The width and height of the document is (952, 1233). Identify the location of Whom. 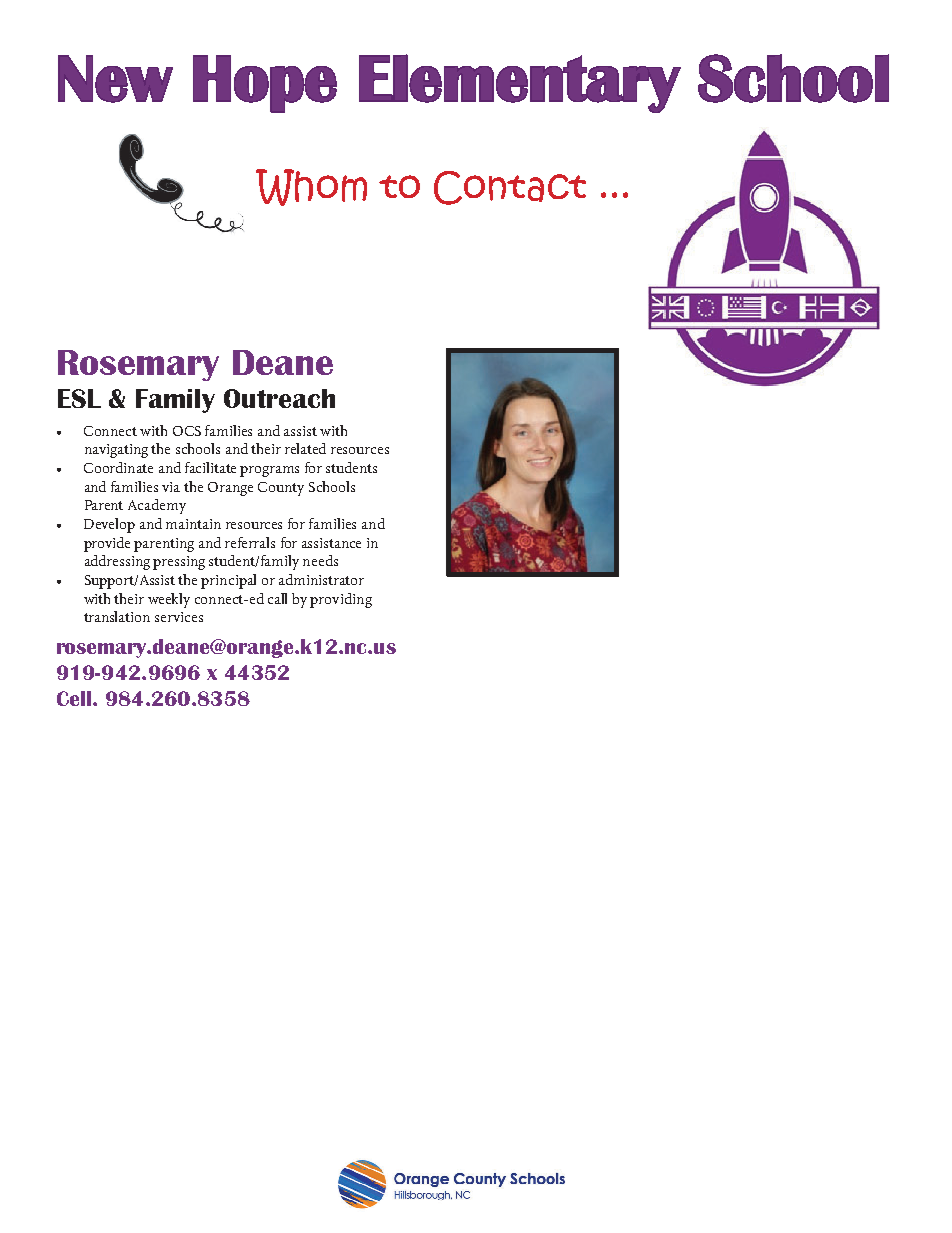
(311, 187).
